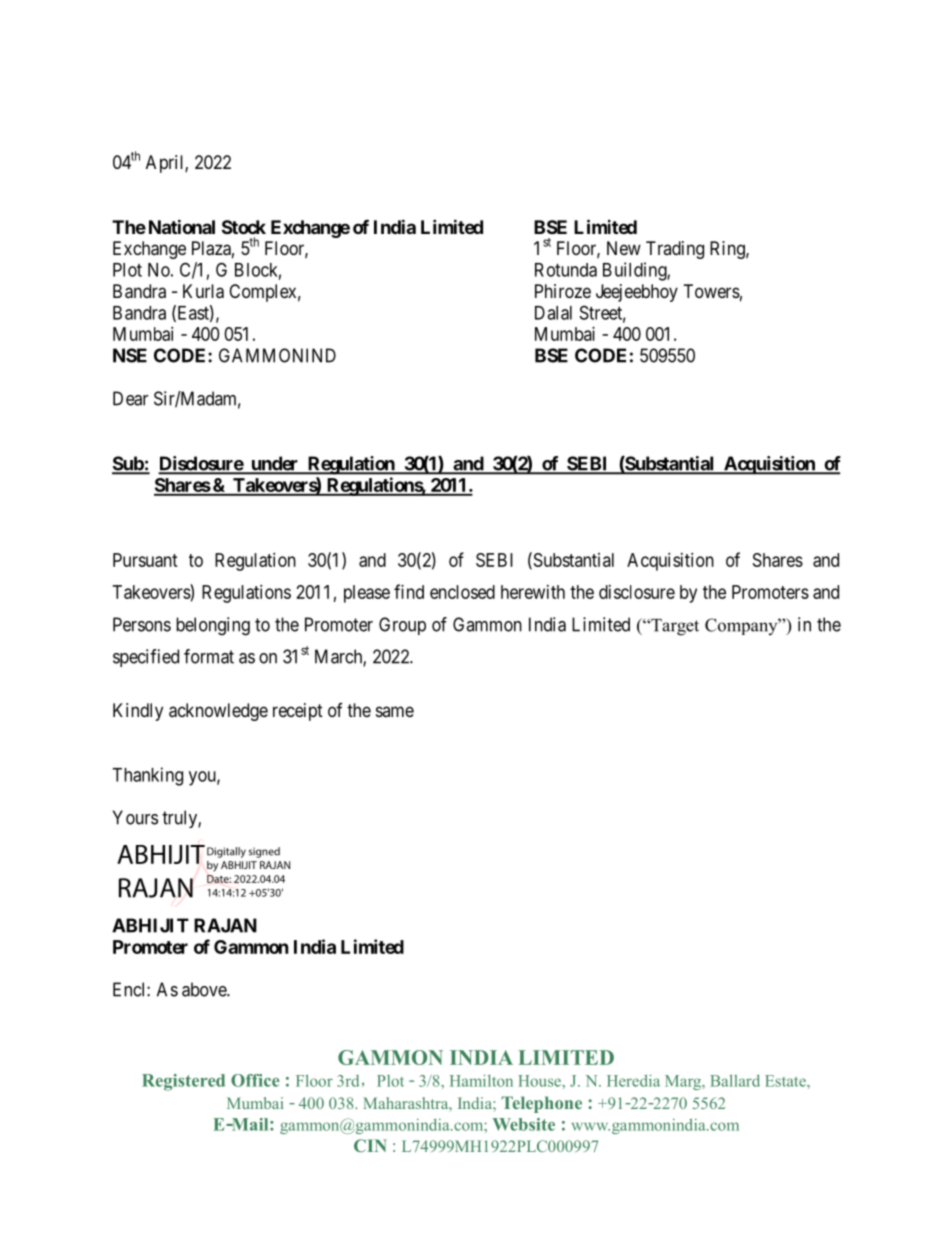  I want to click on Rotunda, so click(566, 270).
